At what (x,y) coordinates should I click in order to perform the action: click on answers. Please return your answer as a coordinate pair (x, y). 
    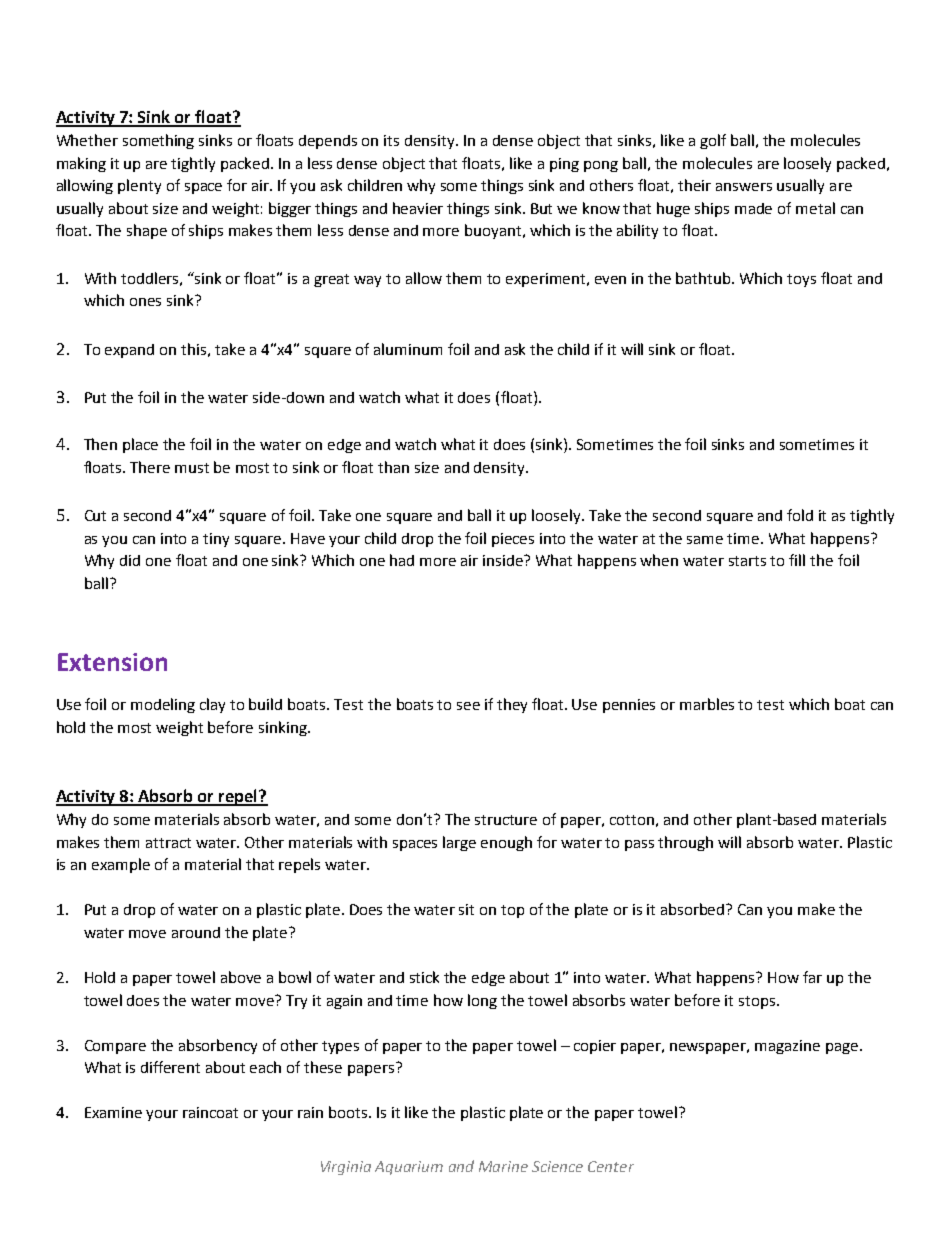
    Looking at the image, I should click on (744, 187).
